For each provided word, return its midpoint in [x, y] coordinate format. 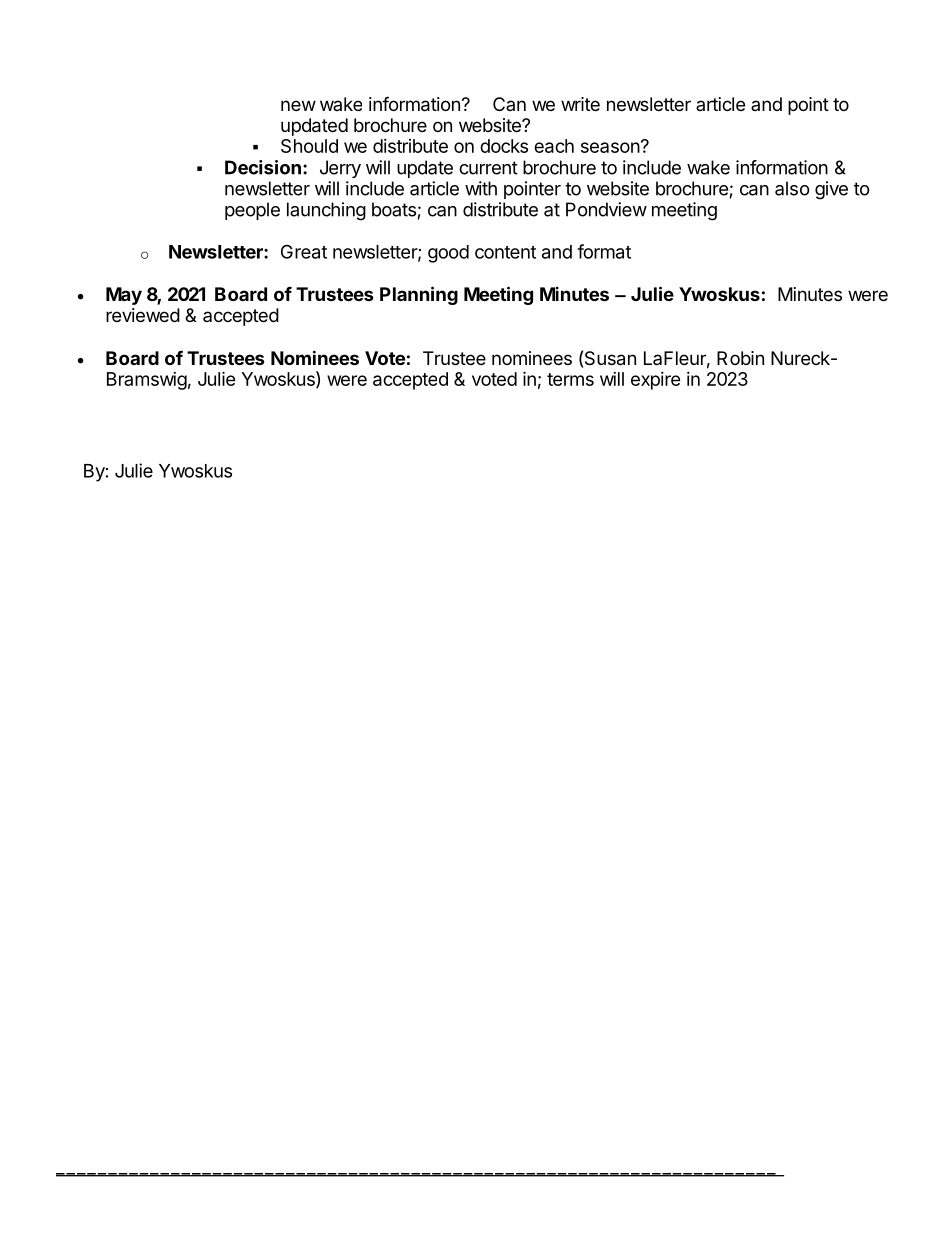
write [580, 104]
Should [309, 146]
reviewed [143, 315]
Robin [740, 358]
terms [570, 379]
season [610, 147]
